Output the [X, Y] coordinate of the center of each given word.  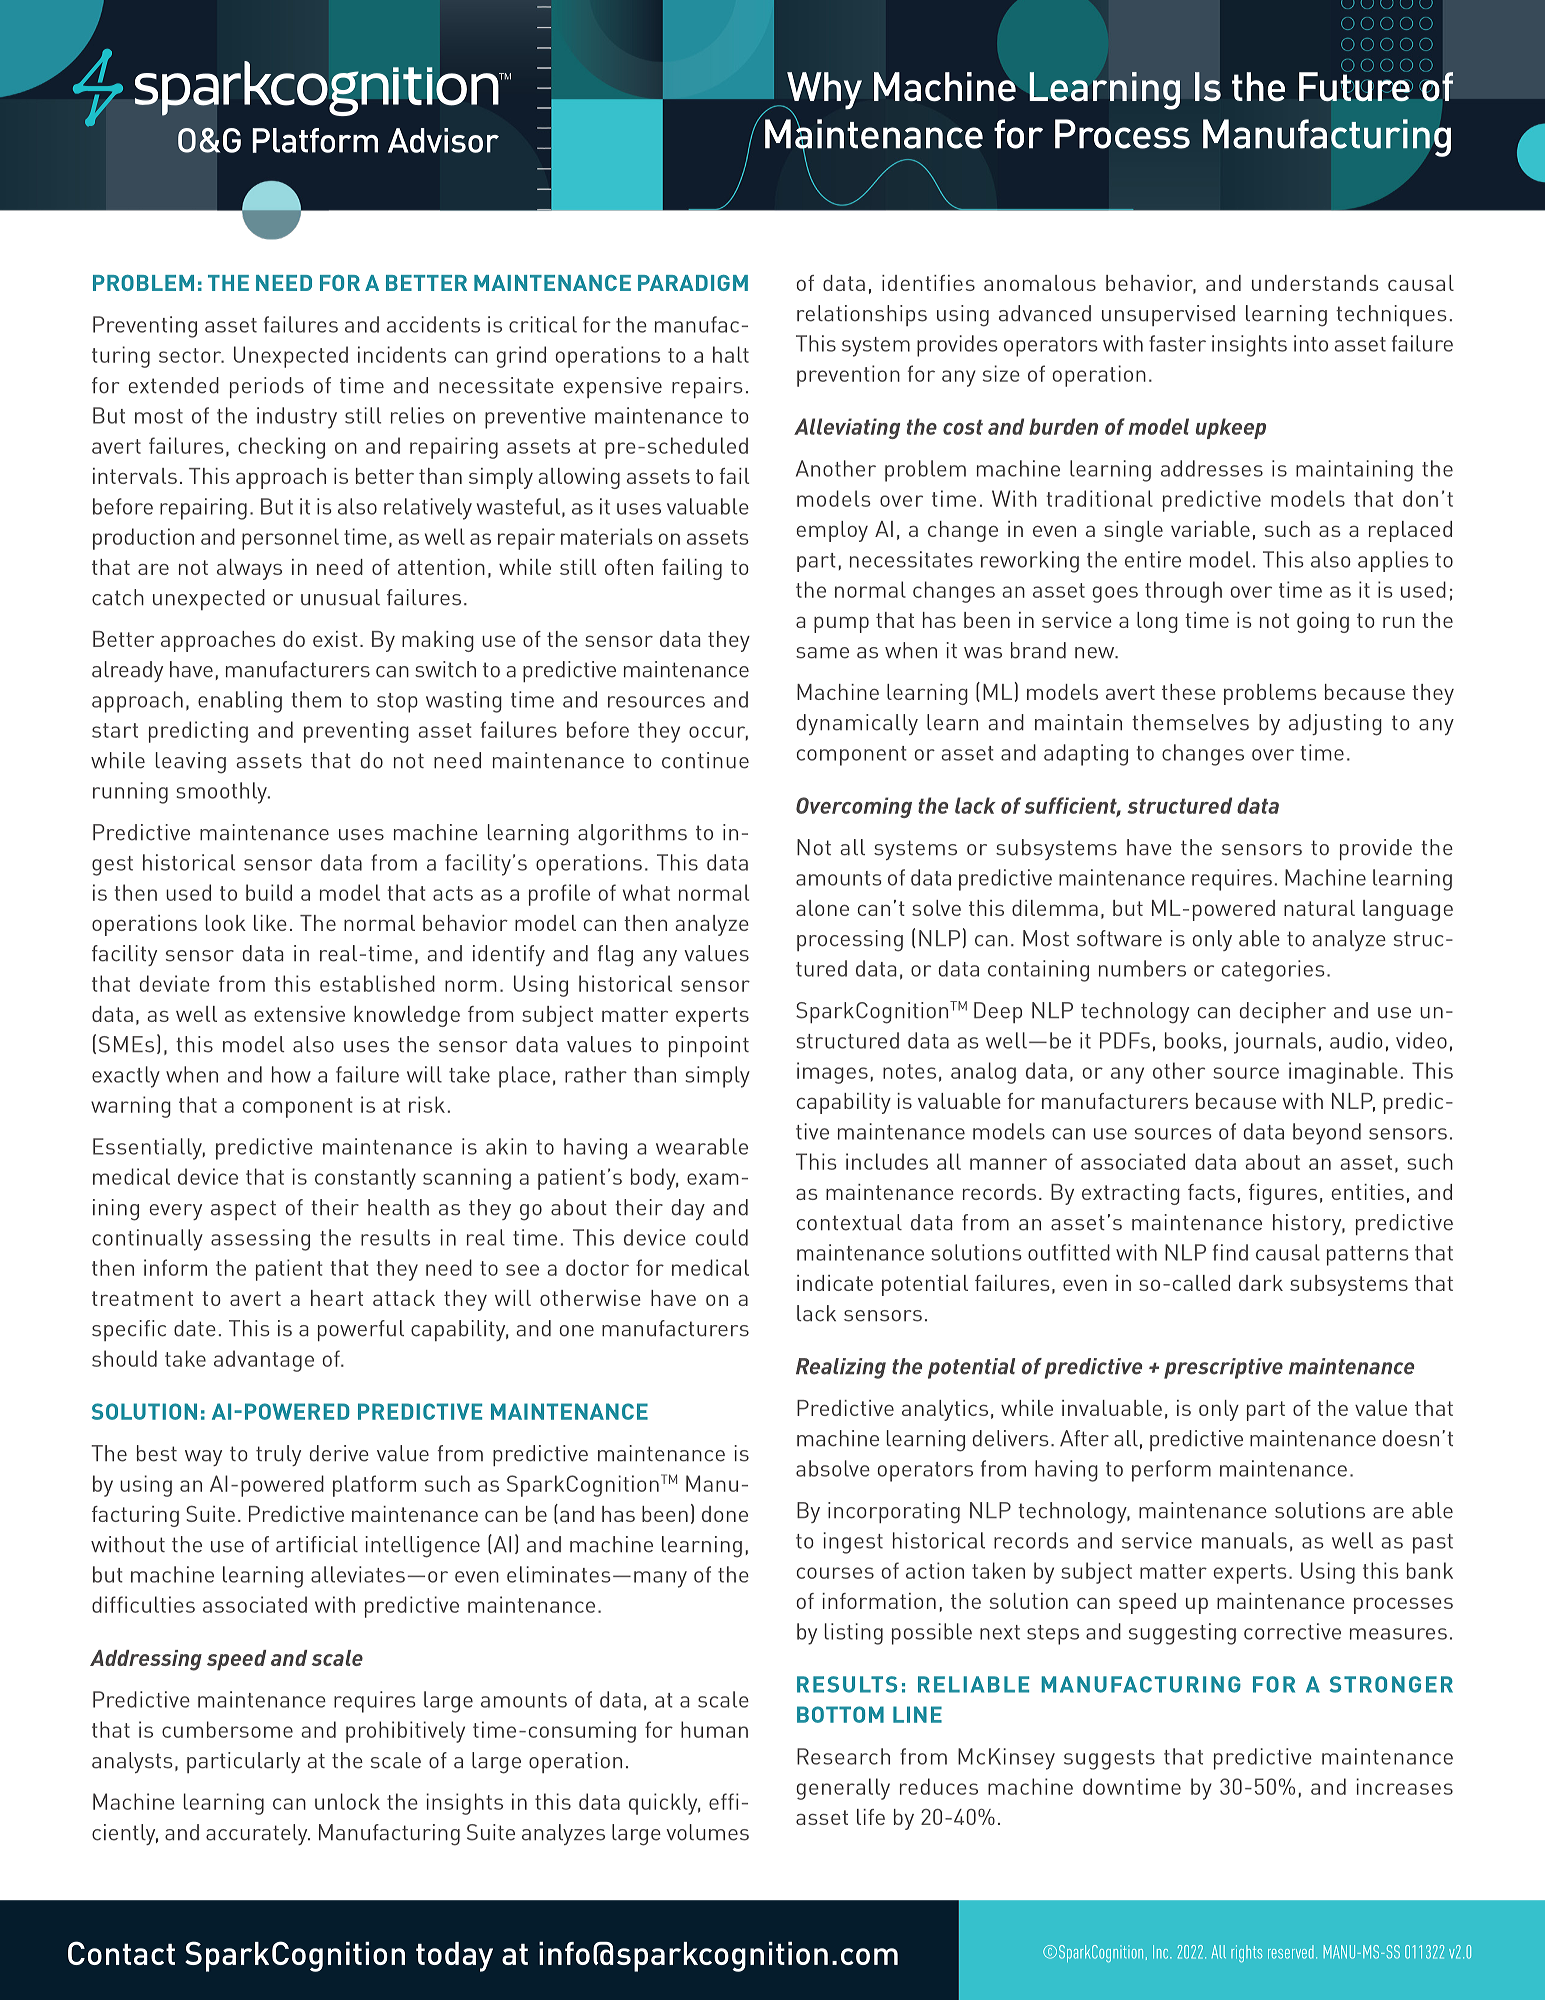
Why [823, 92]
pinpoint [709, 1046]
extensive [299, 1014]
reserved [1291, 1952]
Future [1355, 86]
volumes [707, 1832]
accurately [258, 1834]
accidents [433, 324]
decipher [1283, 1012]
